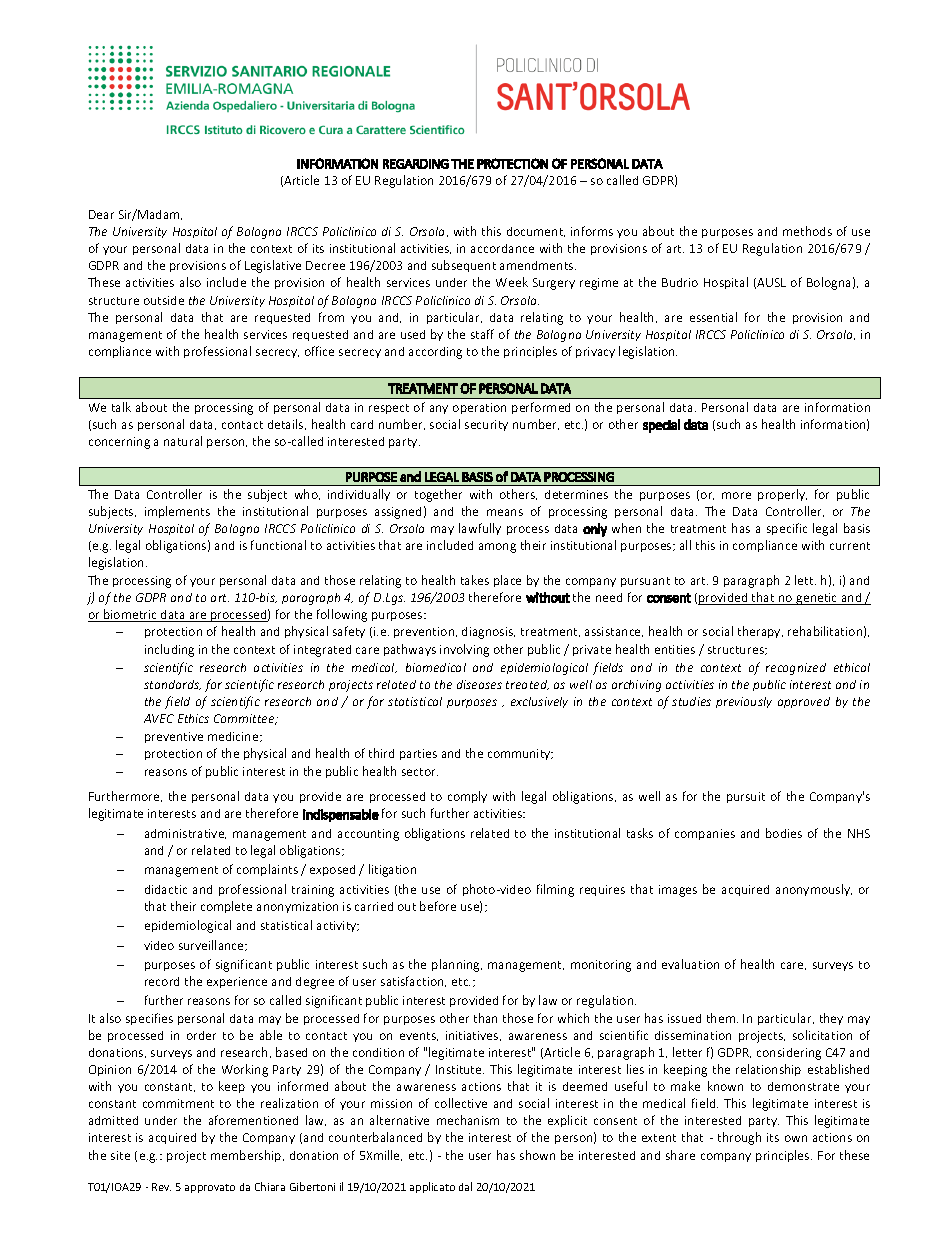 Image resolution: width=952 pixels, height=1233 pixels. What do you see at coordinates (101, 214) in the screenshot?
I see `Dear` at bounding box center [101, 214].
